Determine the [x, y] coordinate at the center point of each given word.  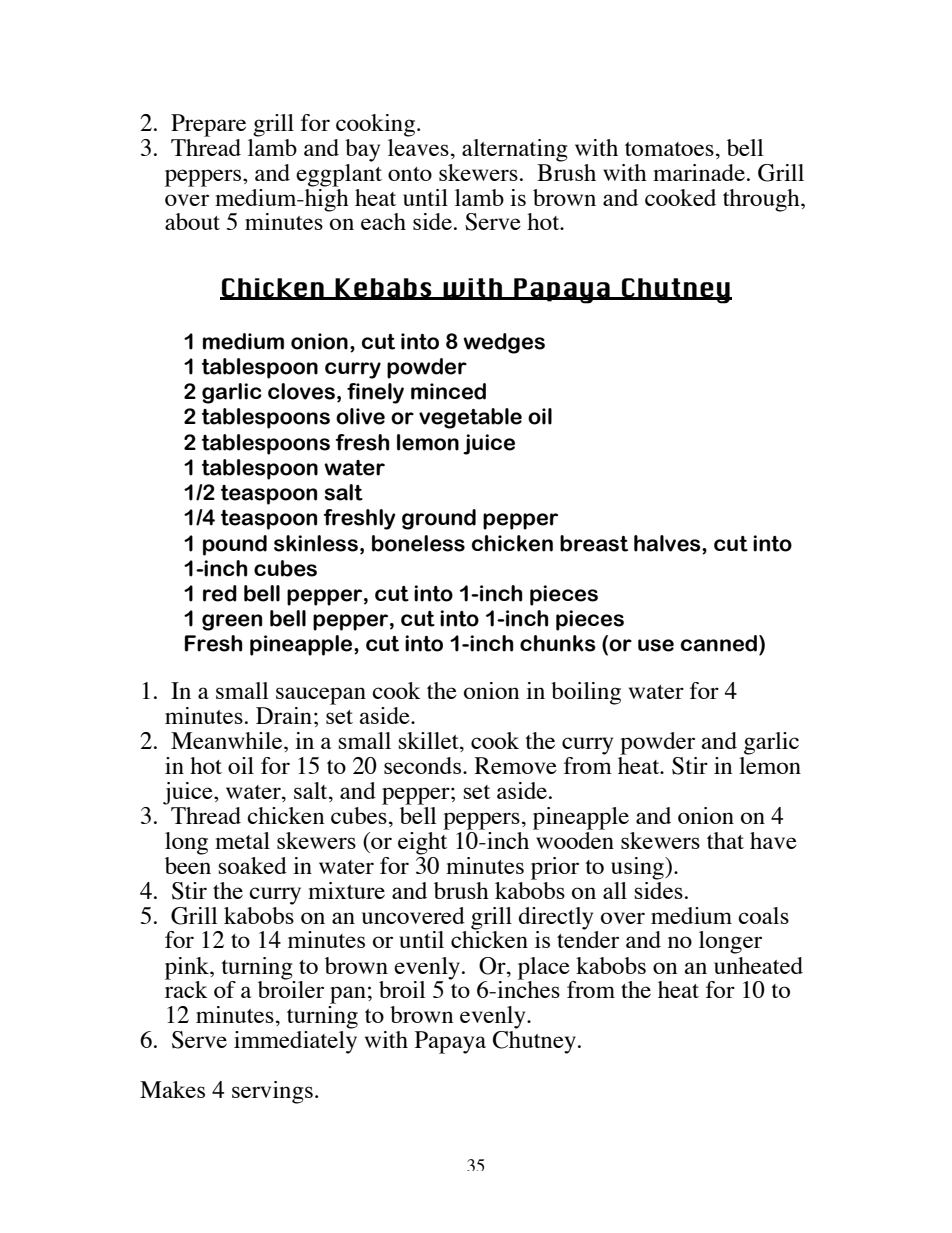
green [232, 622]
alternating [515, 150]
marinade [699, 172]
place [544, 968]
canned [720, 643]
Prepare [208, 125]
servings [272, 1092]
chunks [558, 643]
